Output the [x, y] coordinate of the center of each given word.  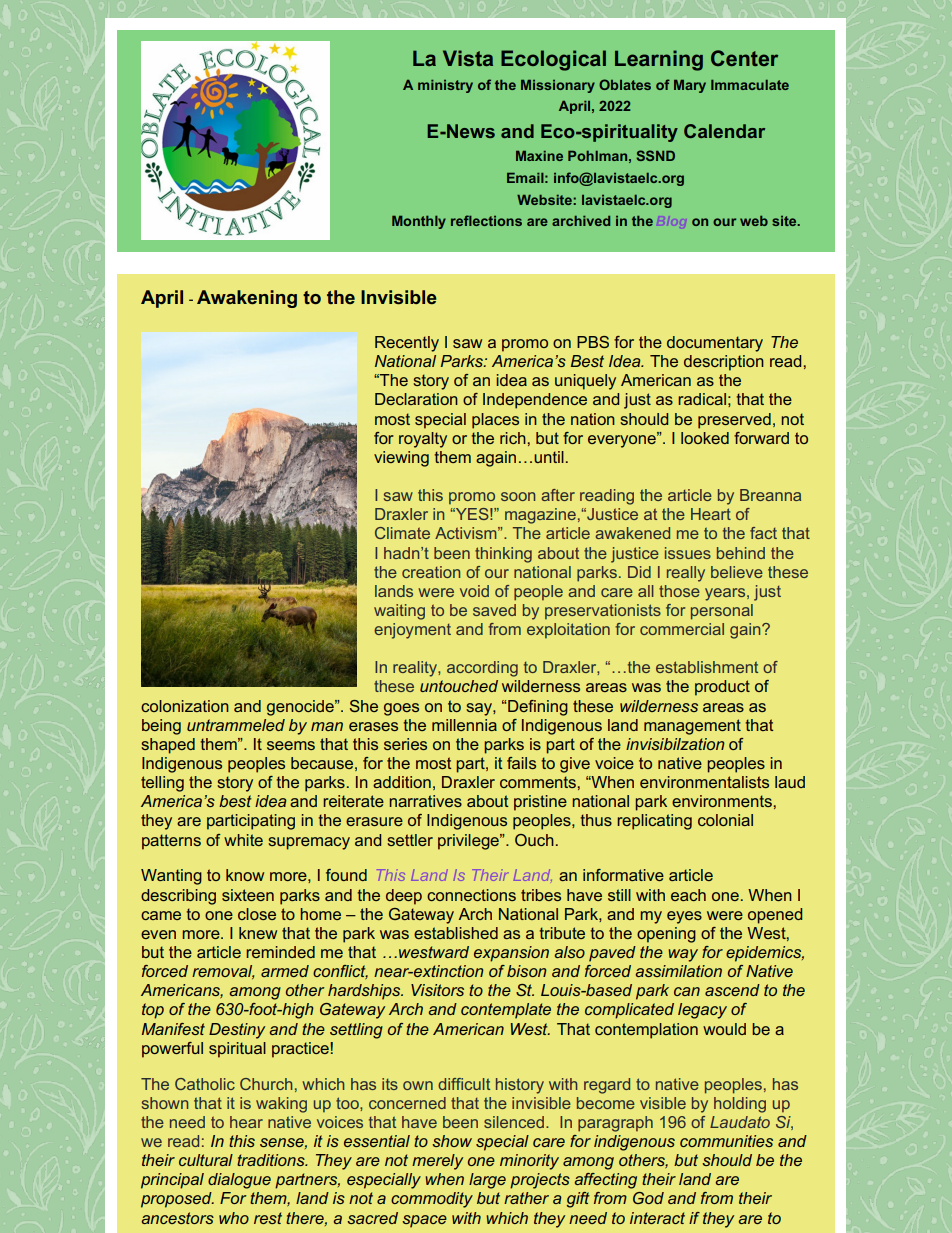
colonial [725, 820]
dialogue [239, 1181]
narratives [426, 801]
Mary [690, 86]
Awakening [247, 299]
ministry [445, 86]
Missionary [558, 86]
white [243, 840]
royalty [423, 440]
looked [705, 438]
